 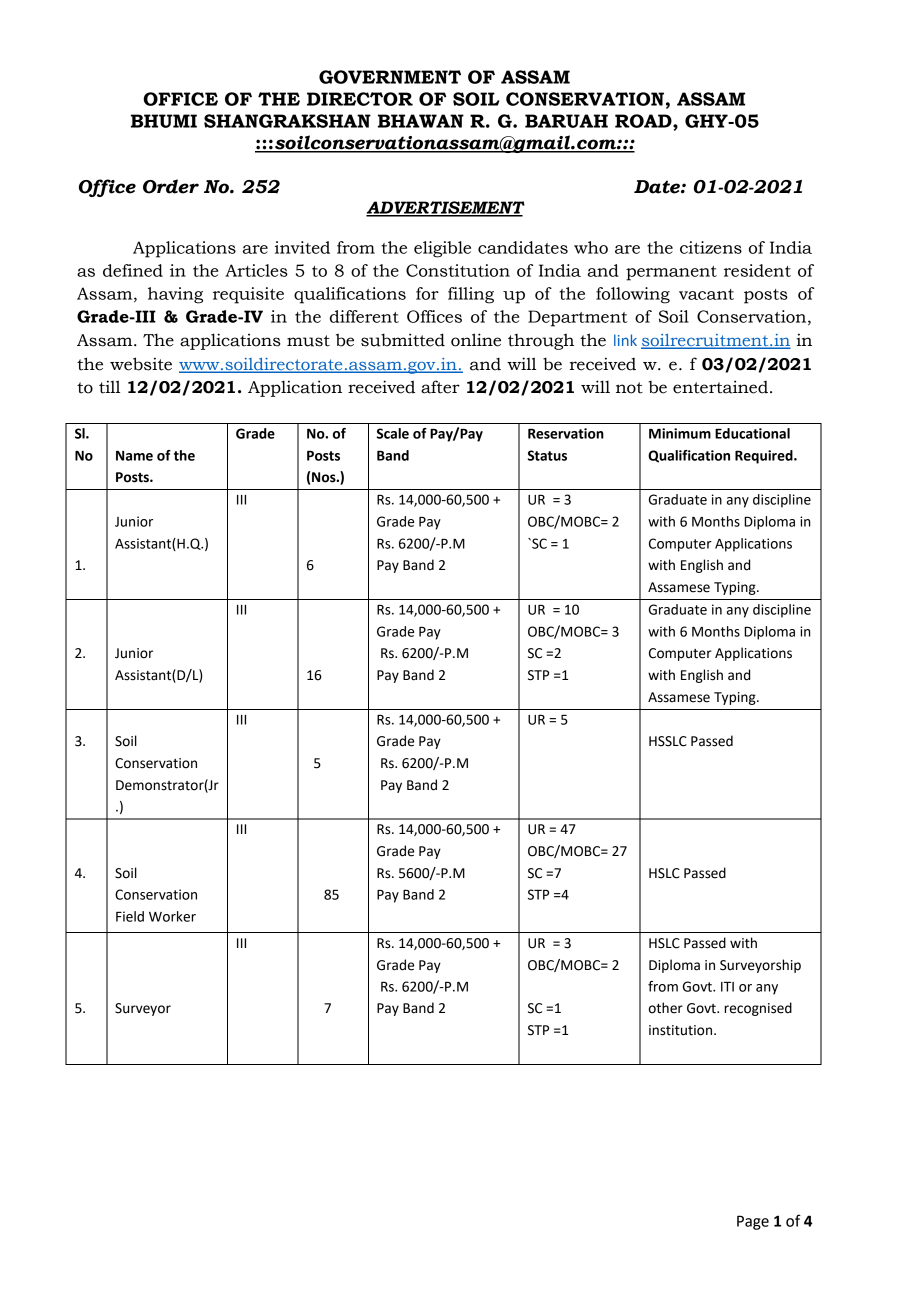 What do you see at coordinates (547, 455) in the screenshot?
I see `Status` at bounding box center [547, 455].
